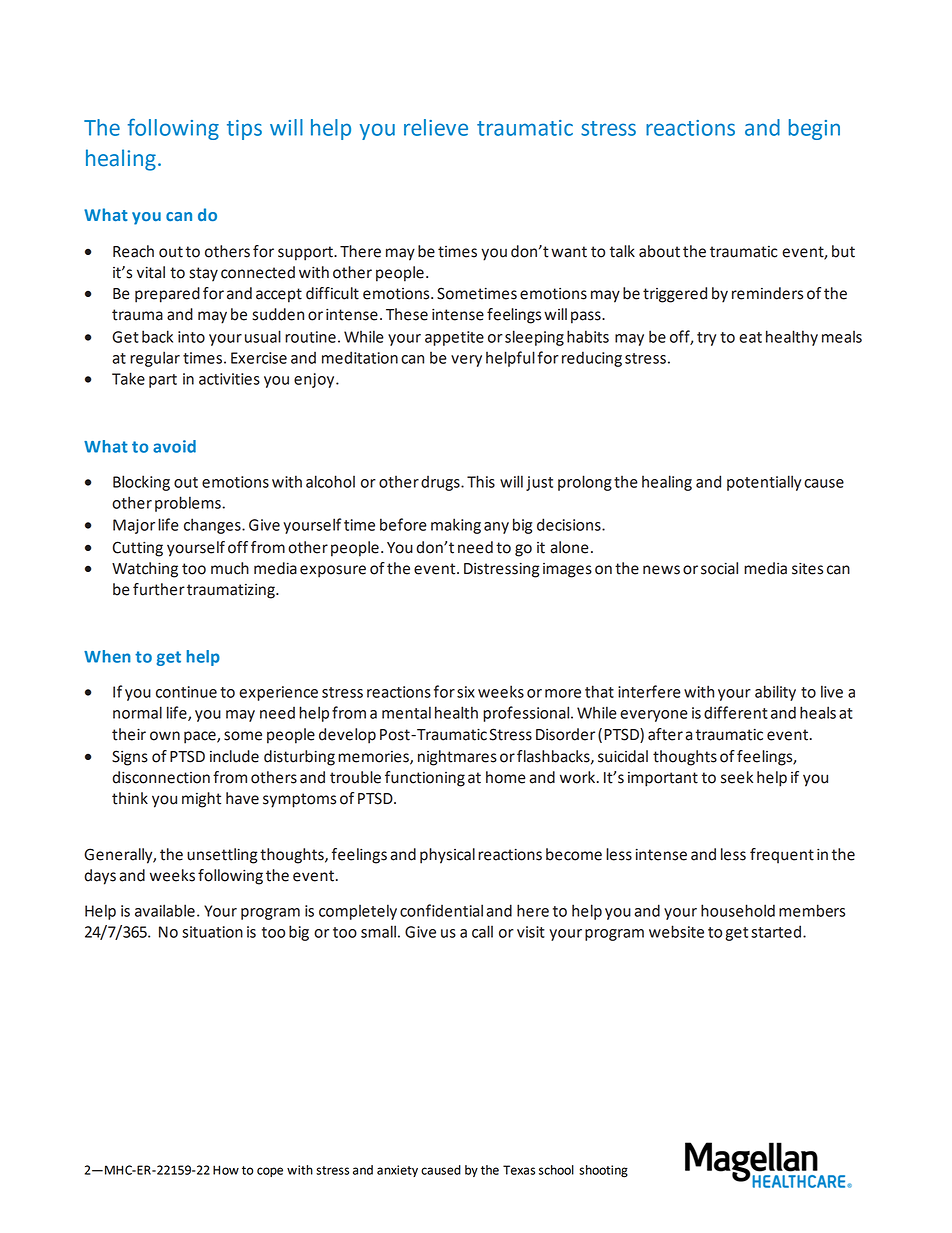 The height and width of the screenshot is (1233, 952). What do you see at coordinates (201, 800) in the screenshot?
I see `might` at bounding box center [201, 800].
